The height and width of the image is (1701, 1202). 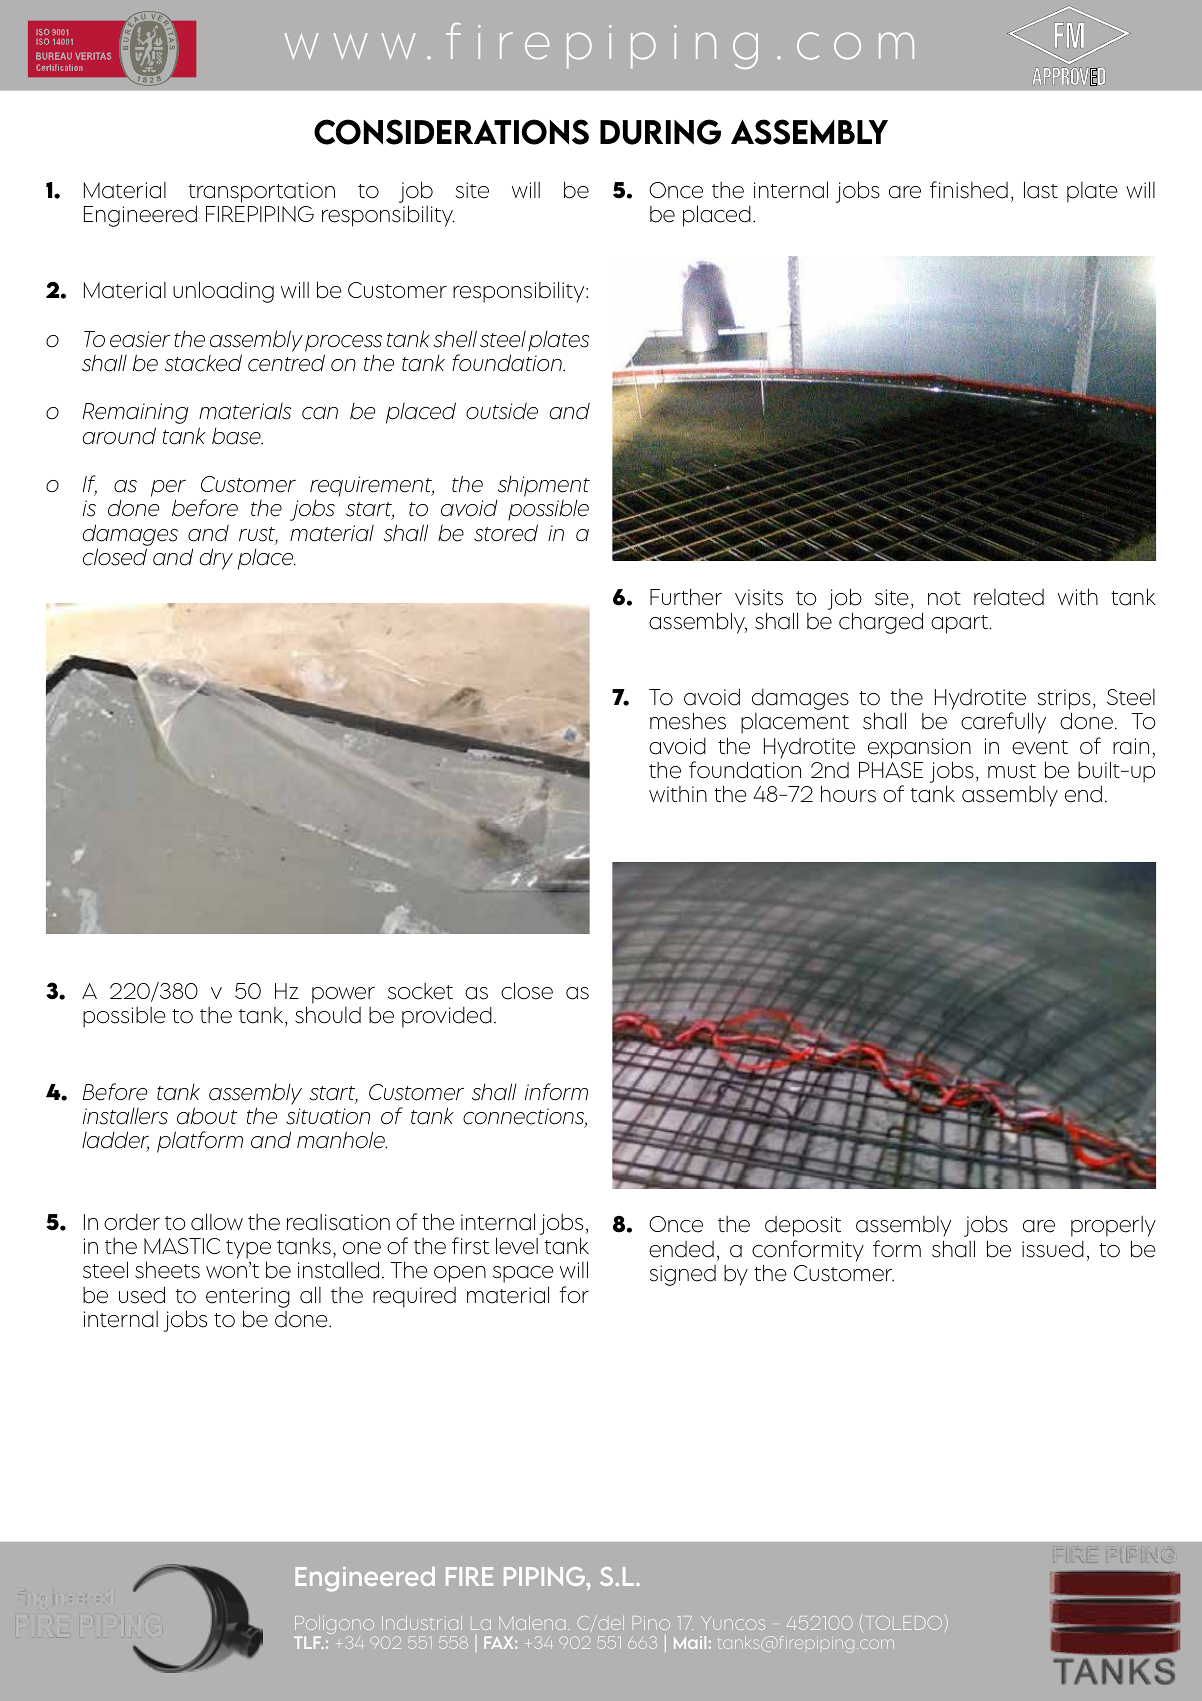 I want to click on Industrial, so click(x=422, y=1623).
